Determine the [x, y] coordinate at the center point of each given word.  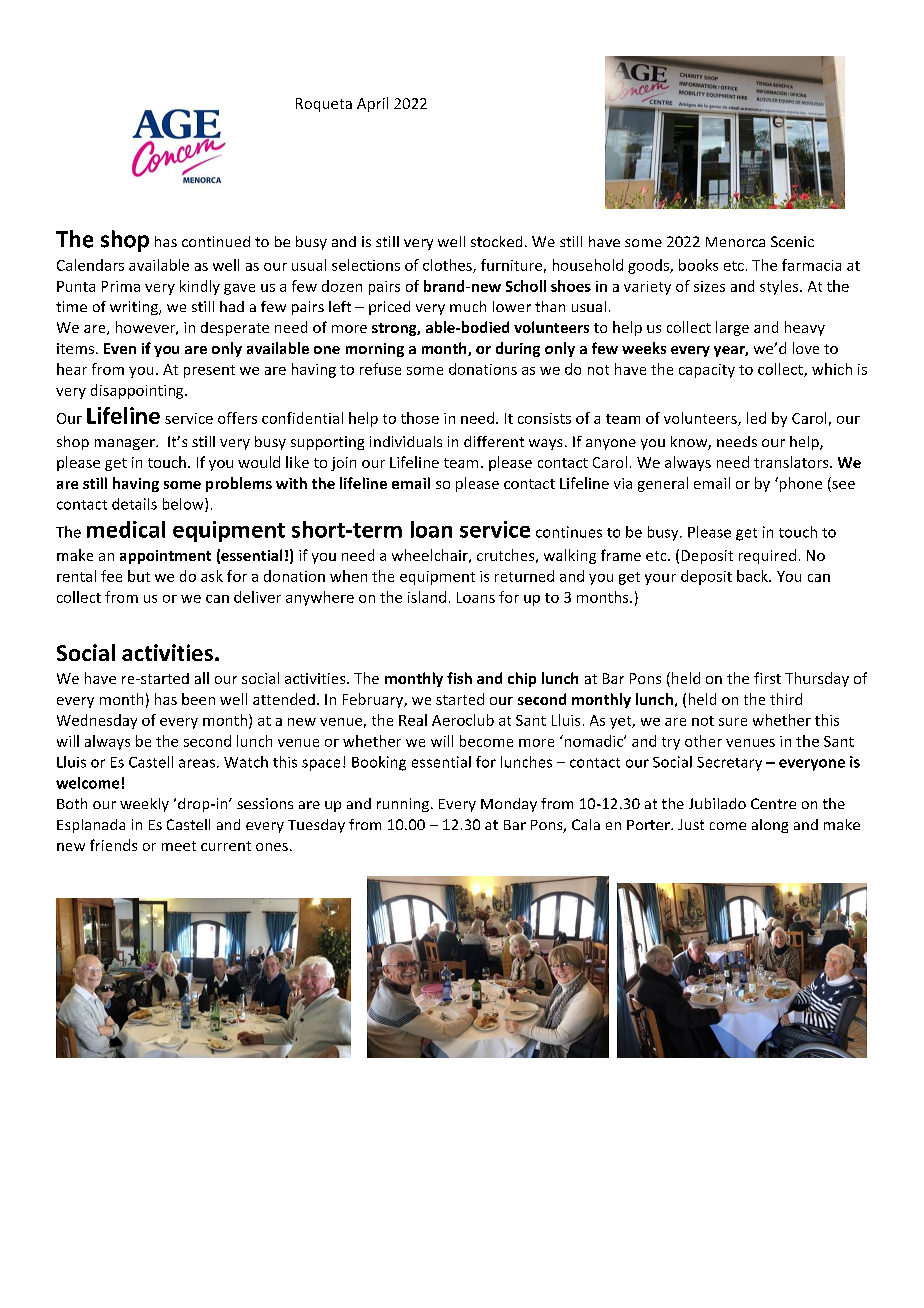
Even [120, 348]
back [753, 576]
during [518, 349]
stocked [496, 241]
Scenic [792, 241]
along [770, 826]
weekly [144, 805]
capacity [707, 371]
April [372, 104]
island [427, 597]
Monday [509, 805]
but [139, 576]
